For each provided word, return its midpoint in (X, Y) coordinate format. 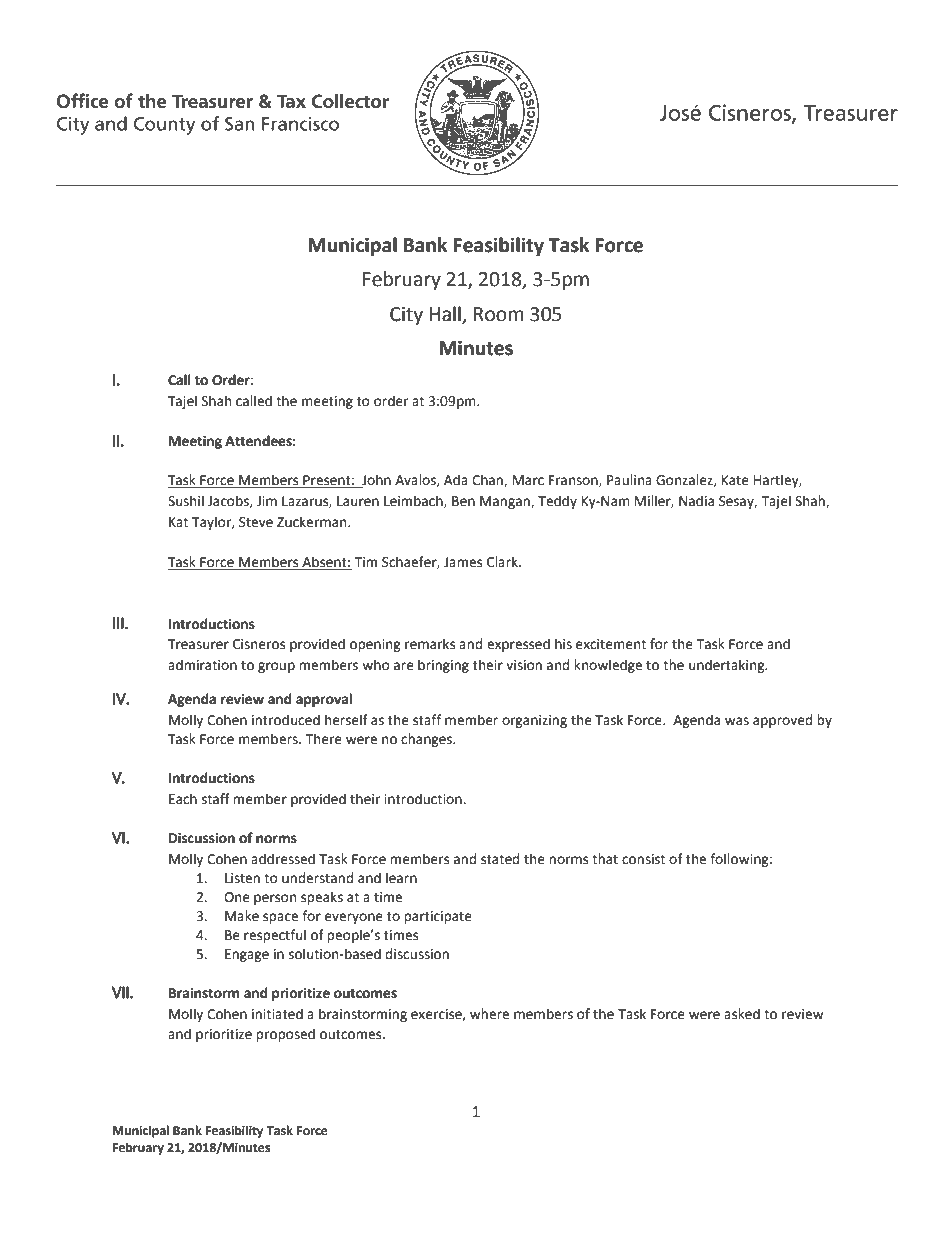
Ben (463, 501)
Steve (256, 522)
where (489, 1014)
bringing (443, 666)
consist (643, 859)
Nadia (696, 501)
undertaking (728, 666)
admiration (202, 665)
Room (499, 314)
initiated (277, 1014)
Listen (242, 878)
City (406, 316)
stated (500, 859)
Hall (445, 314)
